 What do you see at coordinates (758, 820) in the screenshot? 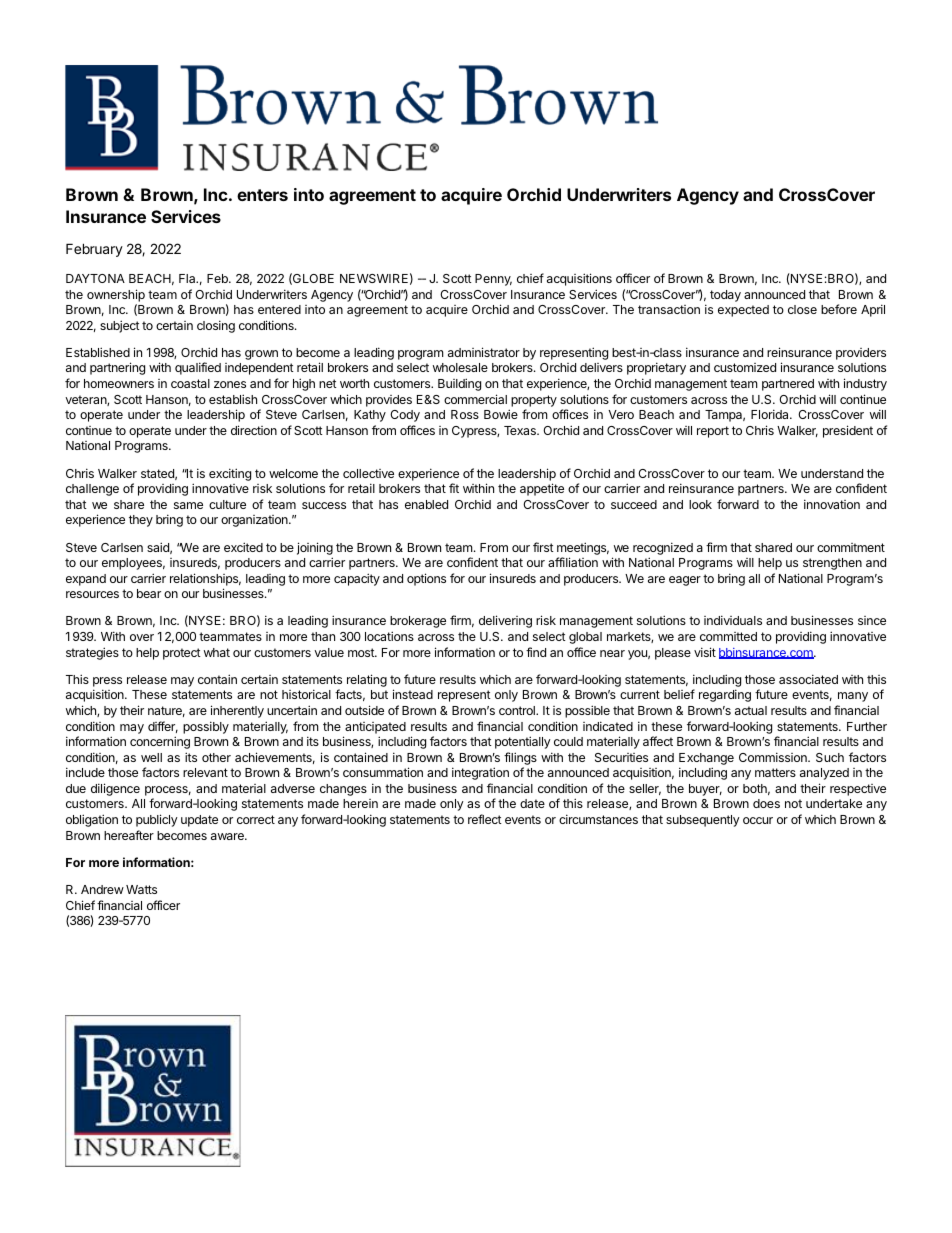
I see `occur` at bounding box center [758, 820].
